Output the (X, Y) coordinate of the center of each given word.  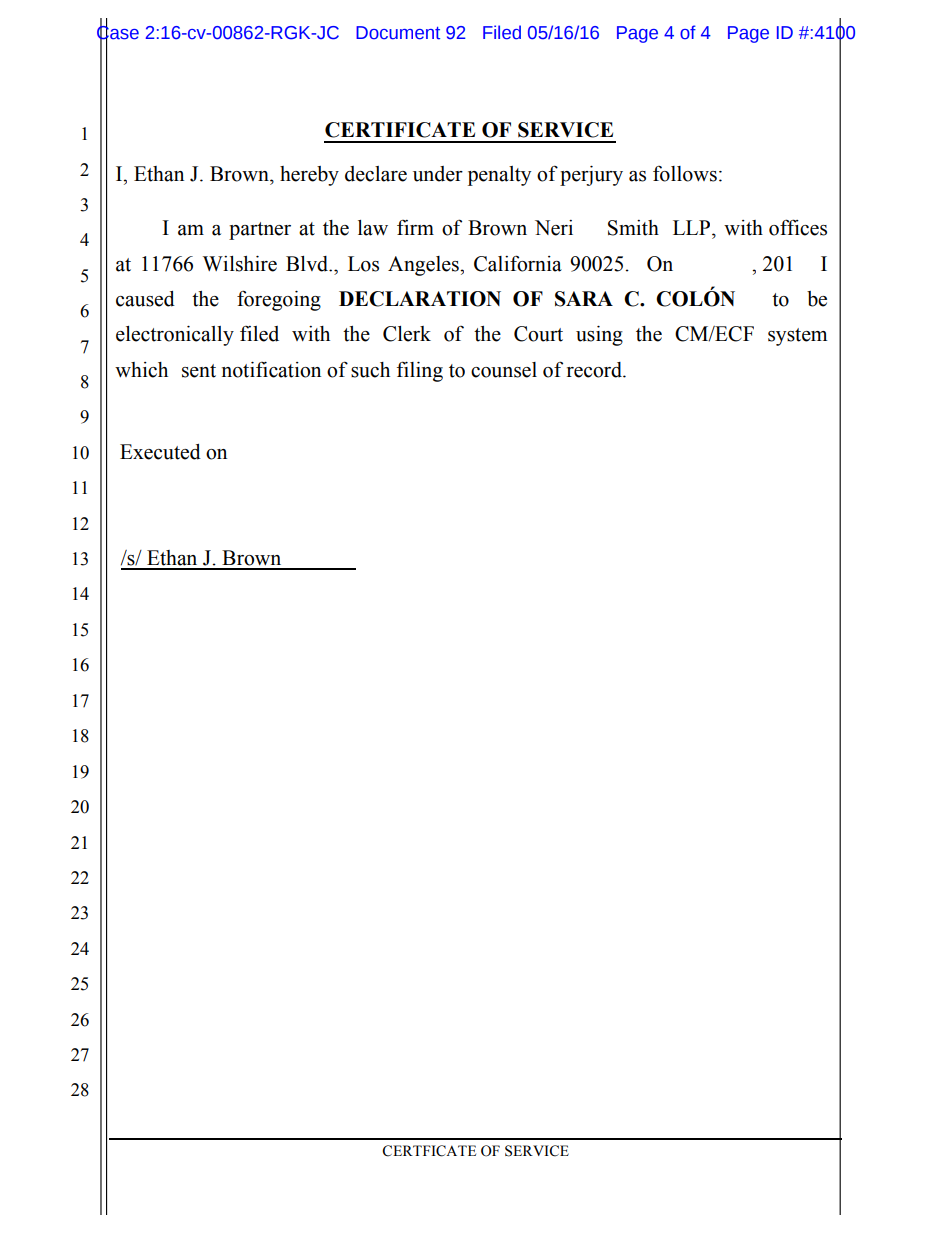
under (438, 174)
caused (145, 299)
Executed (160, 452)
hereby (309, 176)
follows (685, 174)
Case (118, 32)
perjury (591, 176)
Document (398, 33)
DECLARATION (420, 299)
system (797, 337)
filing (420, 371)
